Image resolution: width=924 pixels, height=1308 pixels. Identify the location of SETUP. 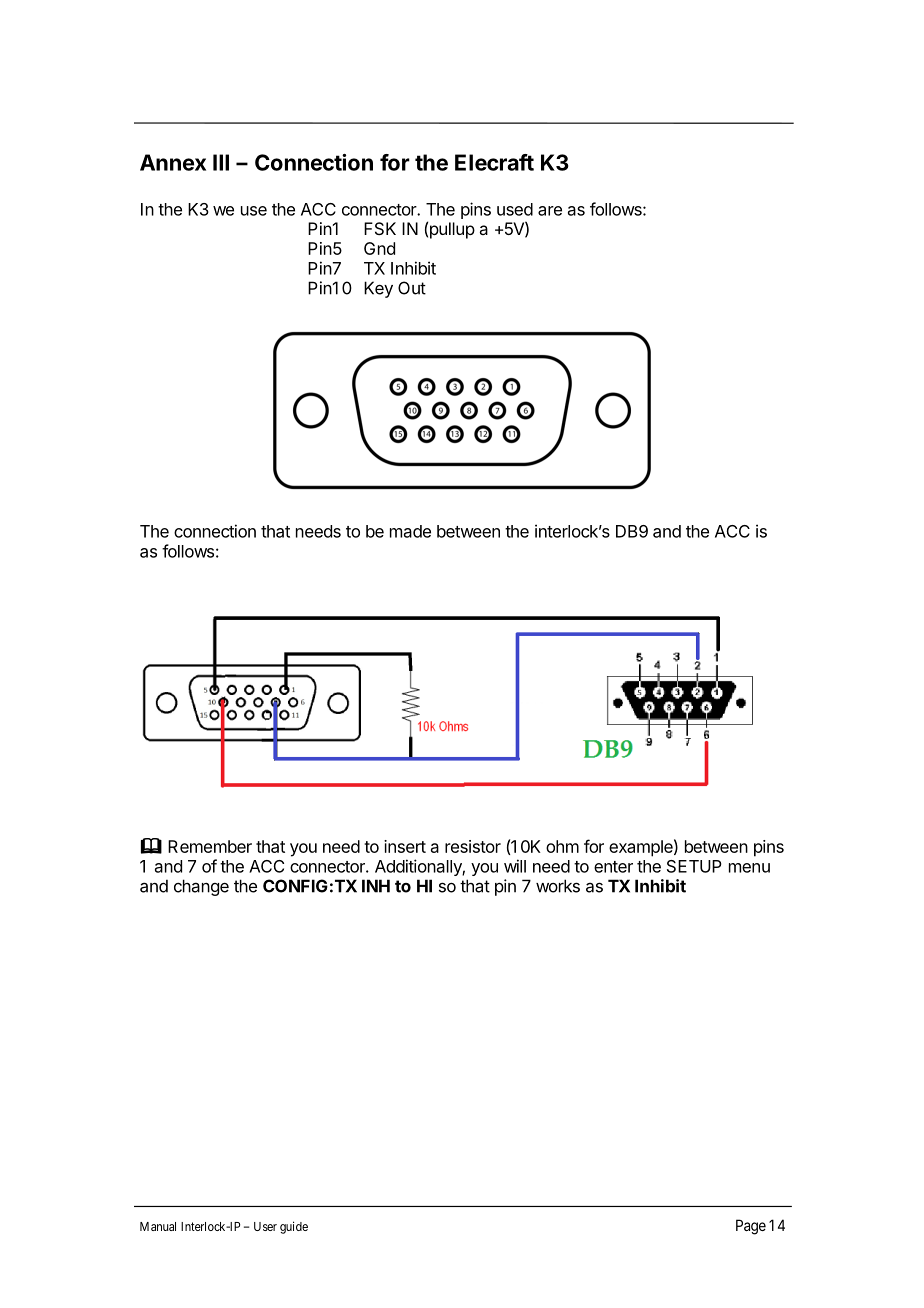
(694, 866).
